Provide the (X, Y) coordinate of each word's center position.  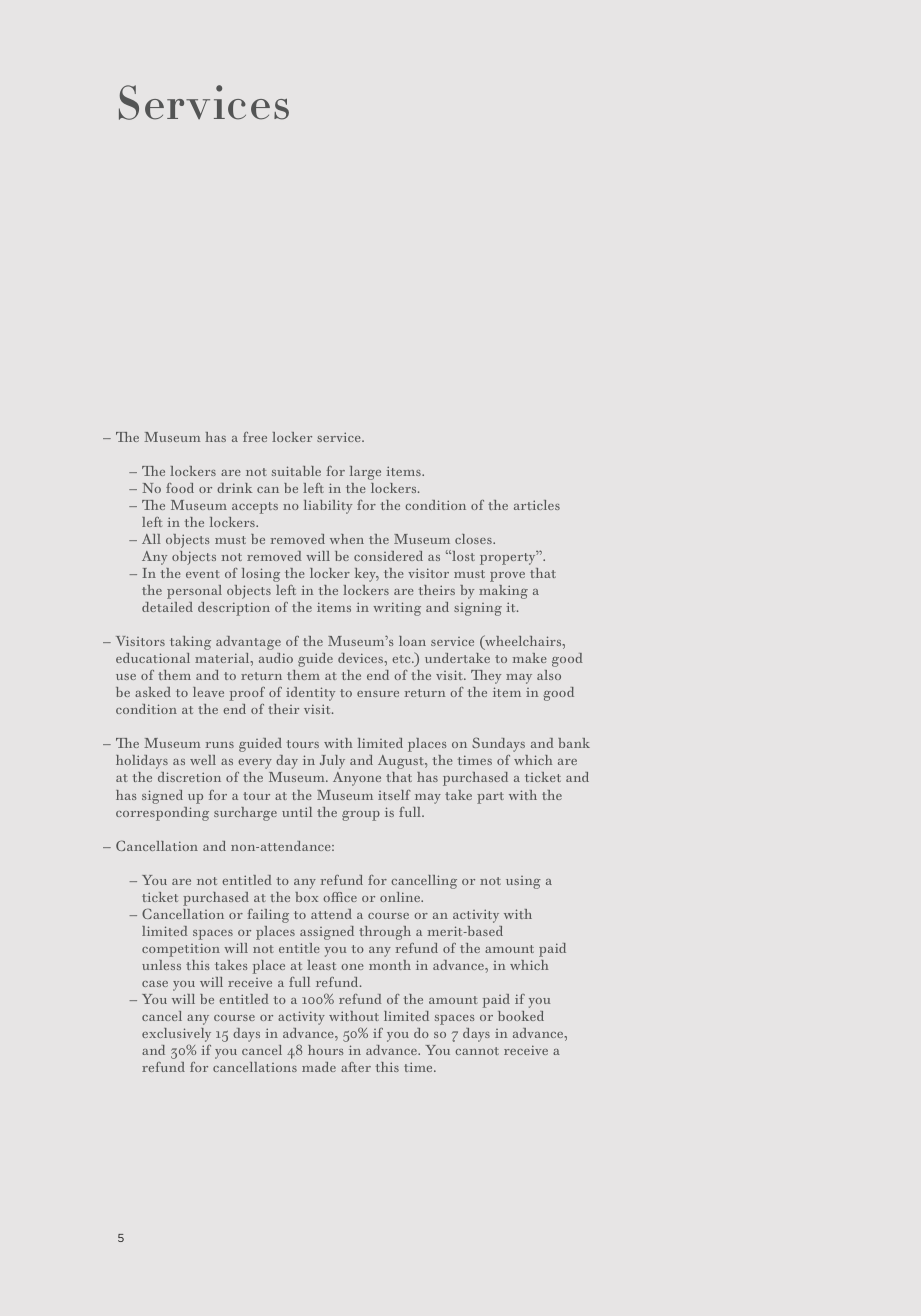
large (365, 473)
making (503, 592)
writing (397, 609)
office (340, 897)
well (203, 760)
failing (268, 916)
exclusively (176, 1035)
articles (537, 505)
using (523, 882)
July (332, 762)
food (180, 488)
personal (194, 592)
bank (574, 743)
